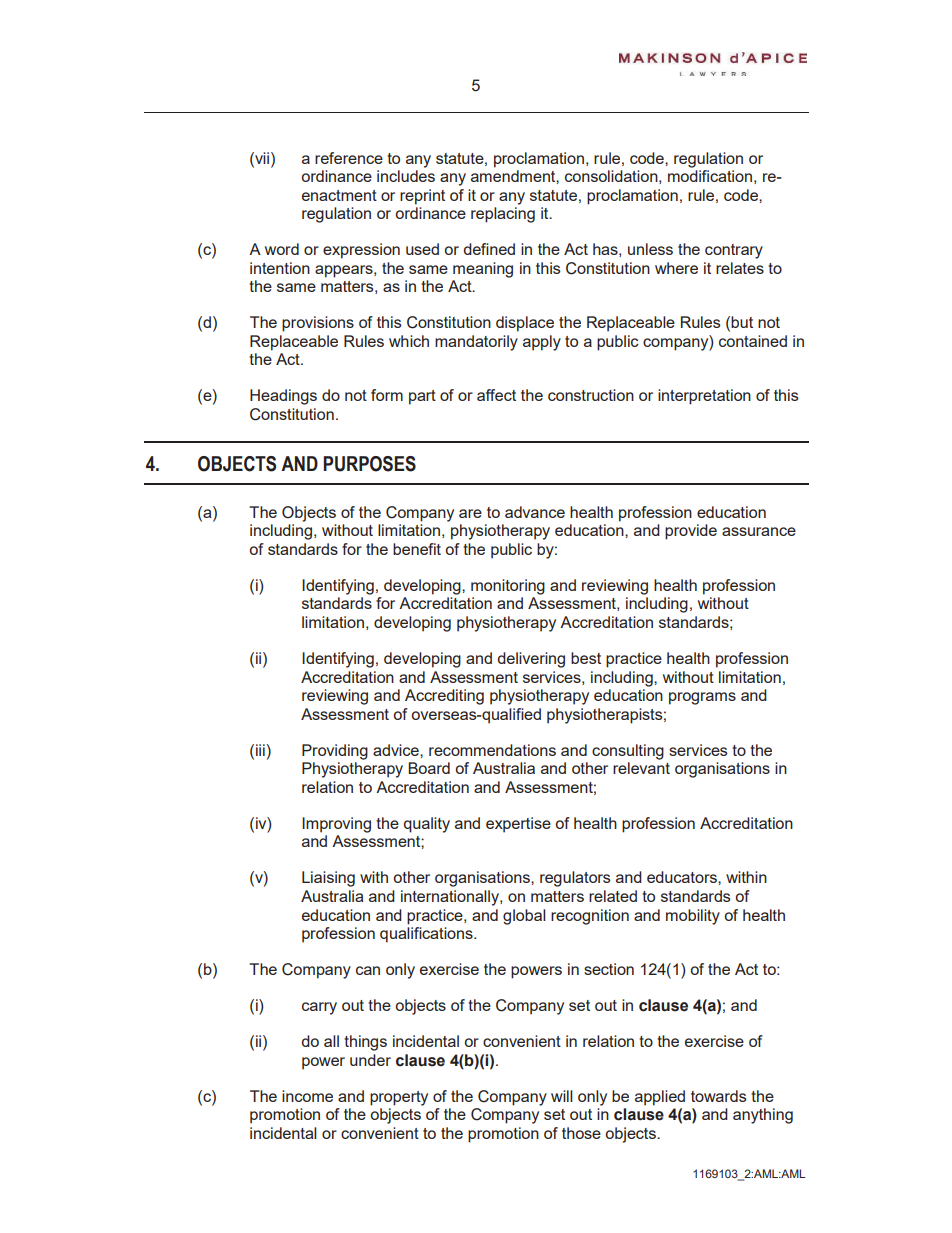  Describe the element at coordinates (518, 825) in the page. I see `expertise` at that location.
